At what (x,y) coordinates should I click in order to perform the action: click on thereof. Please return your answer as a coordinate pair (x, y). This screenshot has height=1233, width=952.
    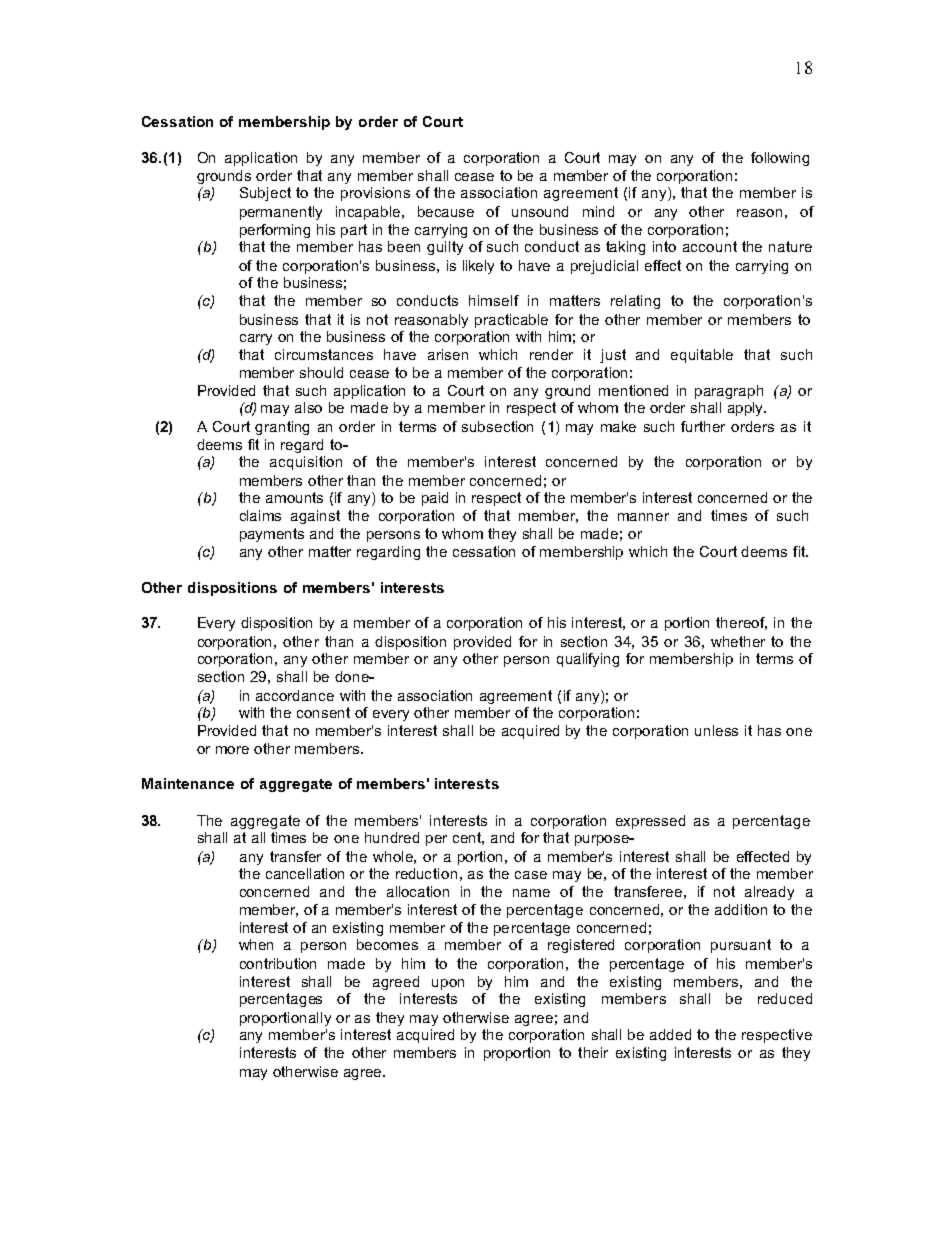
    Looking at the image, I should click on (741, 623).
